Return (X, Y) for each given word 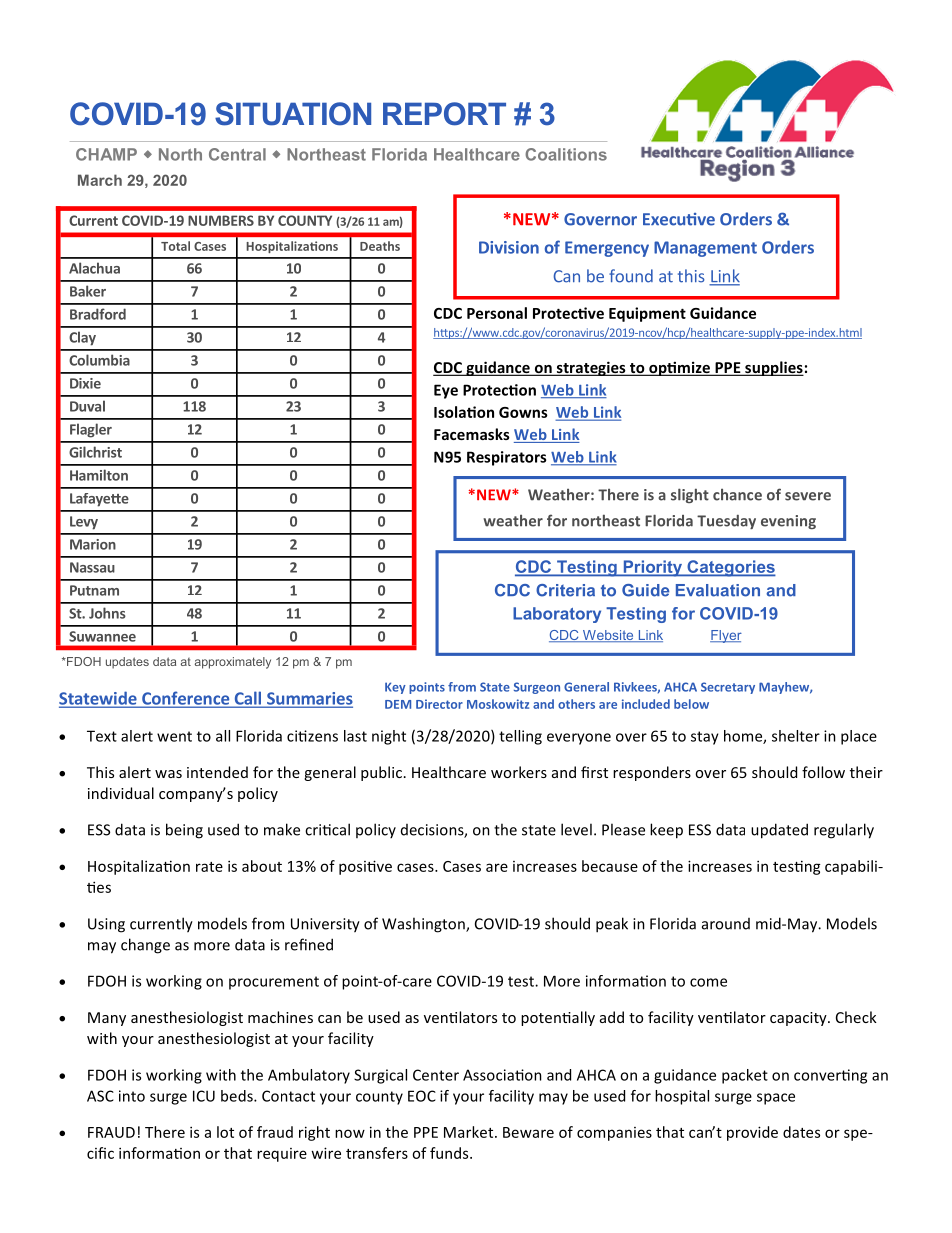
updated (779, 831)
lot (225, 1132)
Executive (679, 219)
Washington (424, 925)
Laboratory (557, 615)
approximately (233, 663)
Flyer (726, 636)
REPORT (444, 114)
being (184, 831)
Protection (499, 390)
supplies (773, 368)
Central (237, 154)
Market (470, 1132)
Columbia (99, 360)
